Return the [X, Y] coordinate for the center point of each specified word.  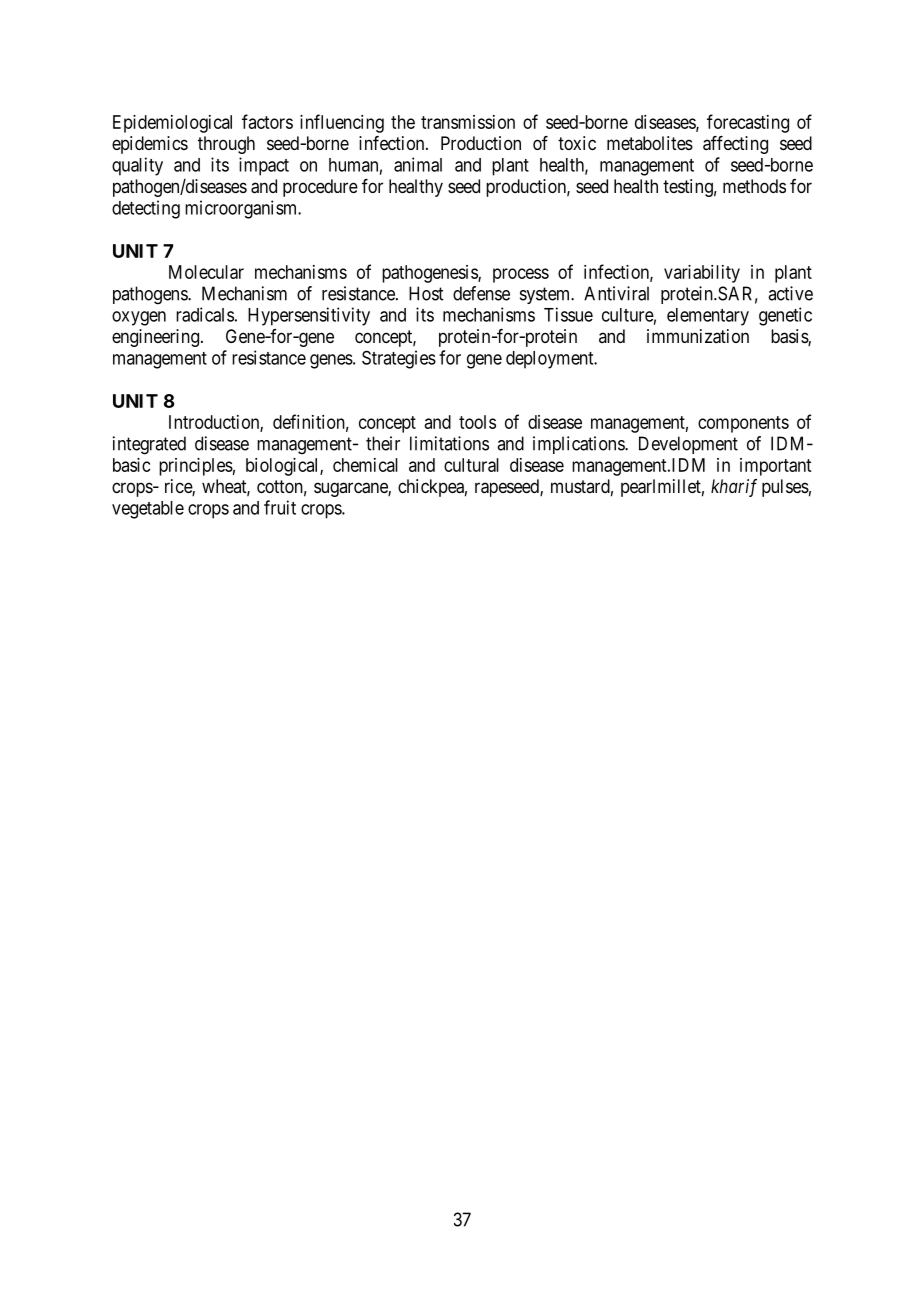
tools [477, 422]
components [743, 424]
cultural [471, 465]
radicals [205, 314]
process [521, 275]
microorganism [242, 209]
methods [754, 186]
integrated [149, 445]
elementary [708, 317]
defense [481, 293]
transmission [468, 122]
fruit [280, 507]
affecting [735, 145]
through [226, 145]
